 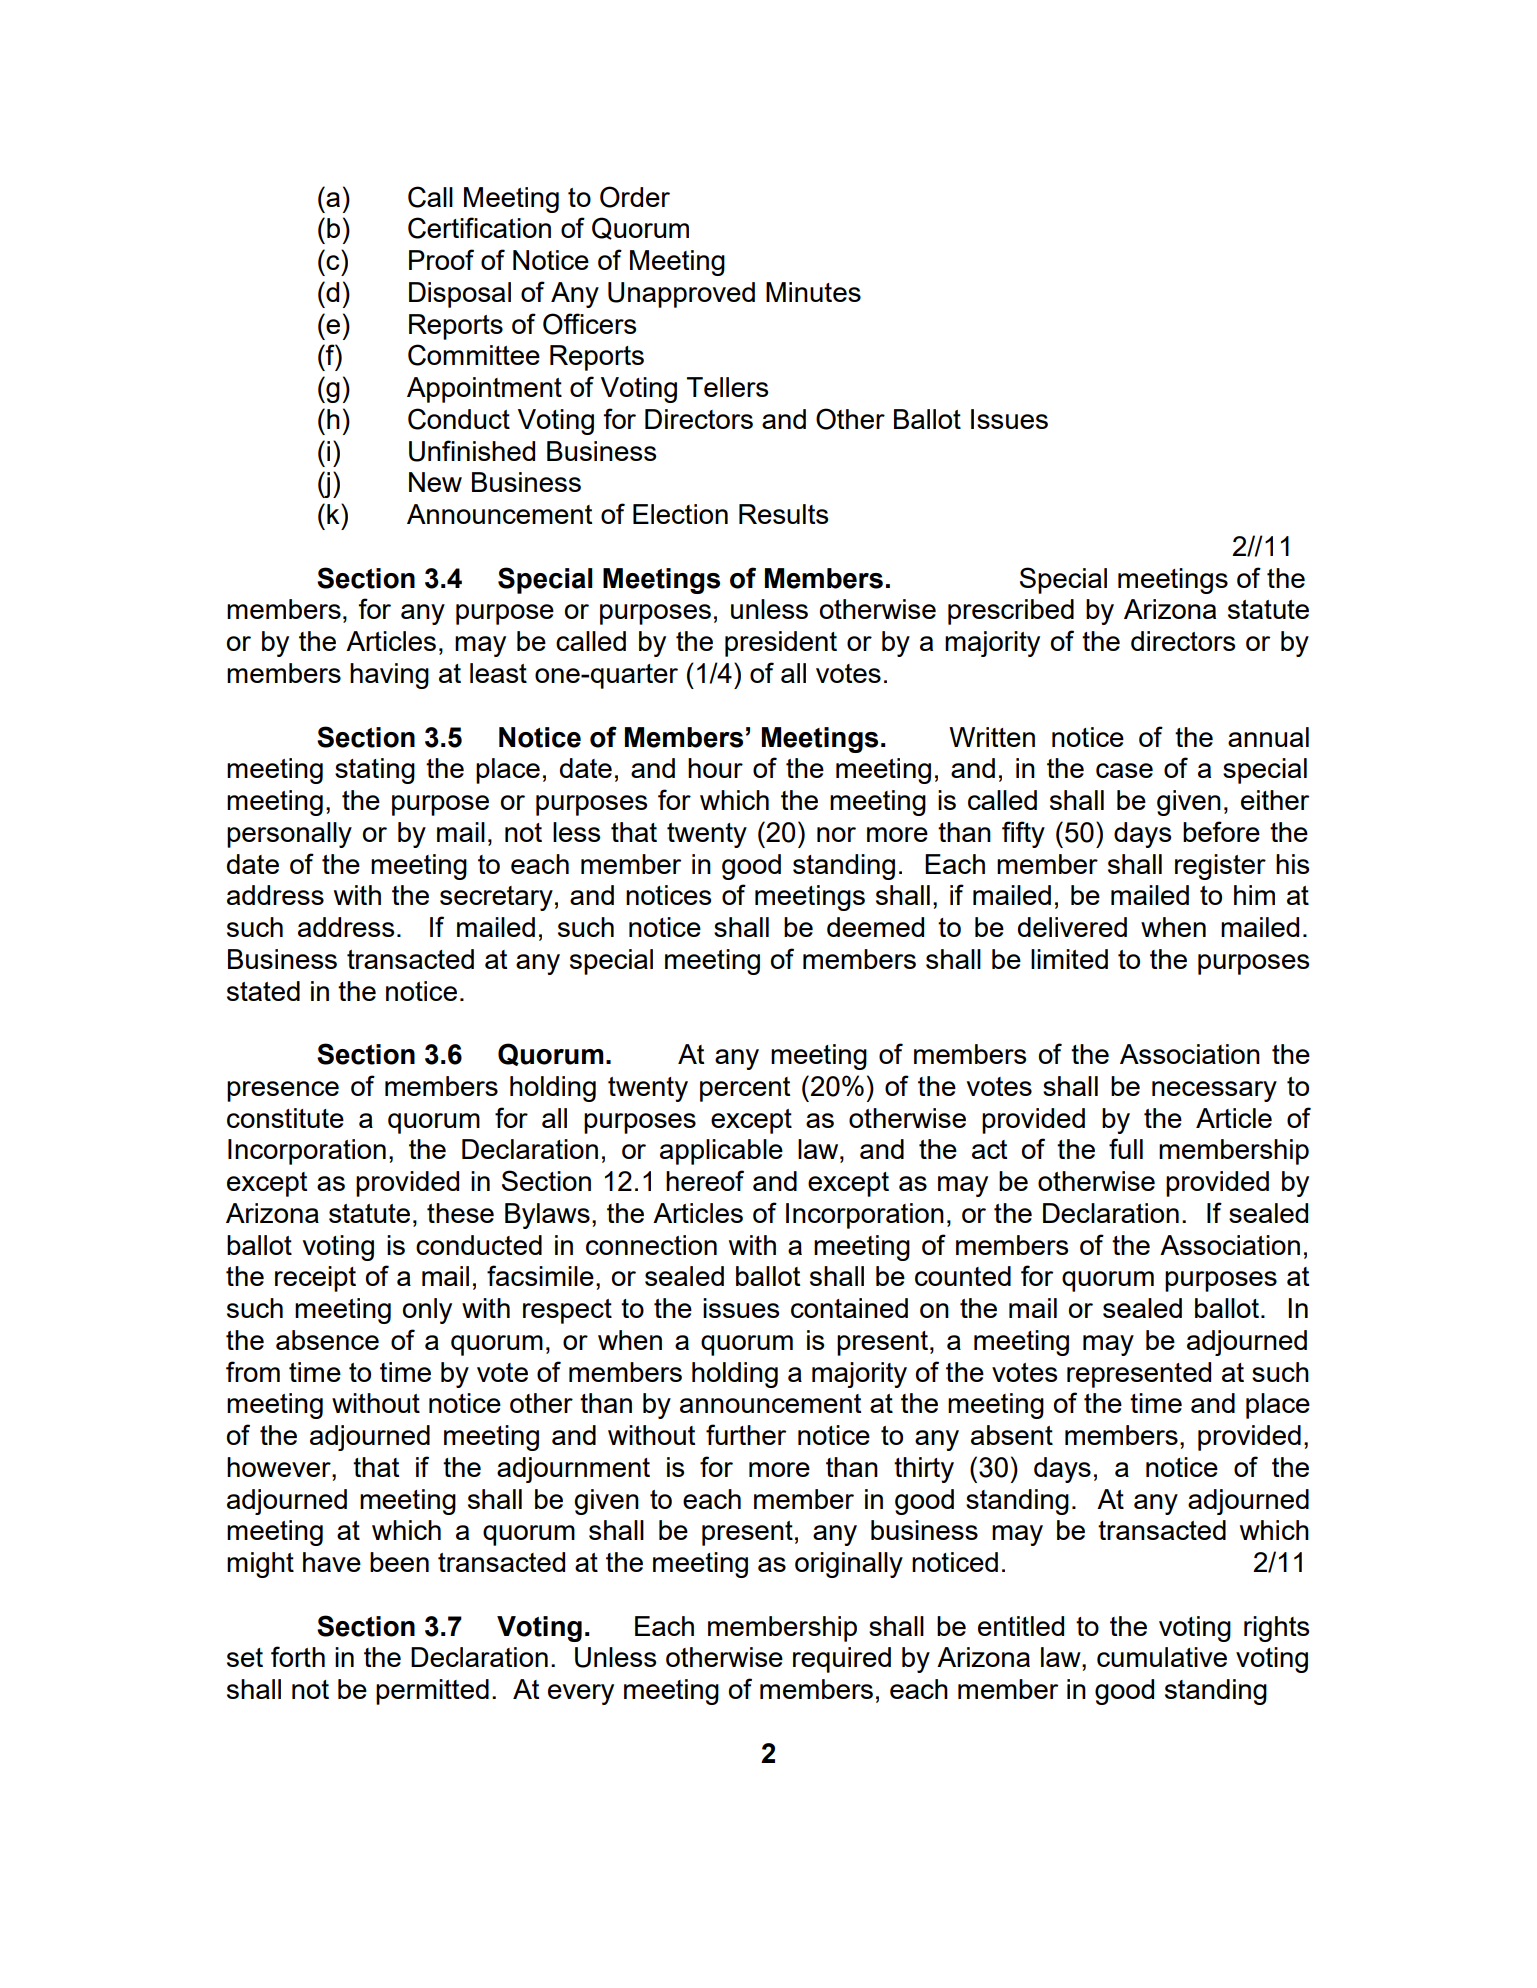 What do you see at coordinates (263, 991) in the screenshot?
I see `stated` at bounding box center [263, 991].
